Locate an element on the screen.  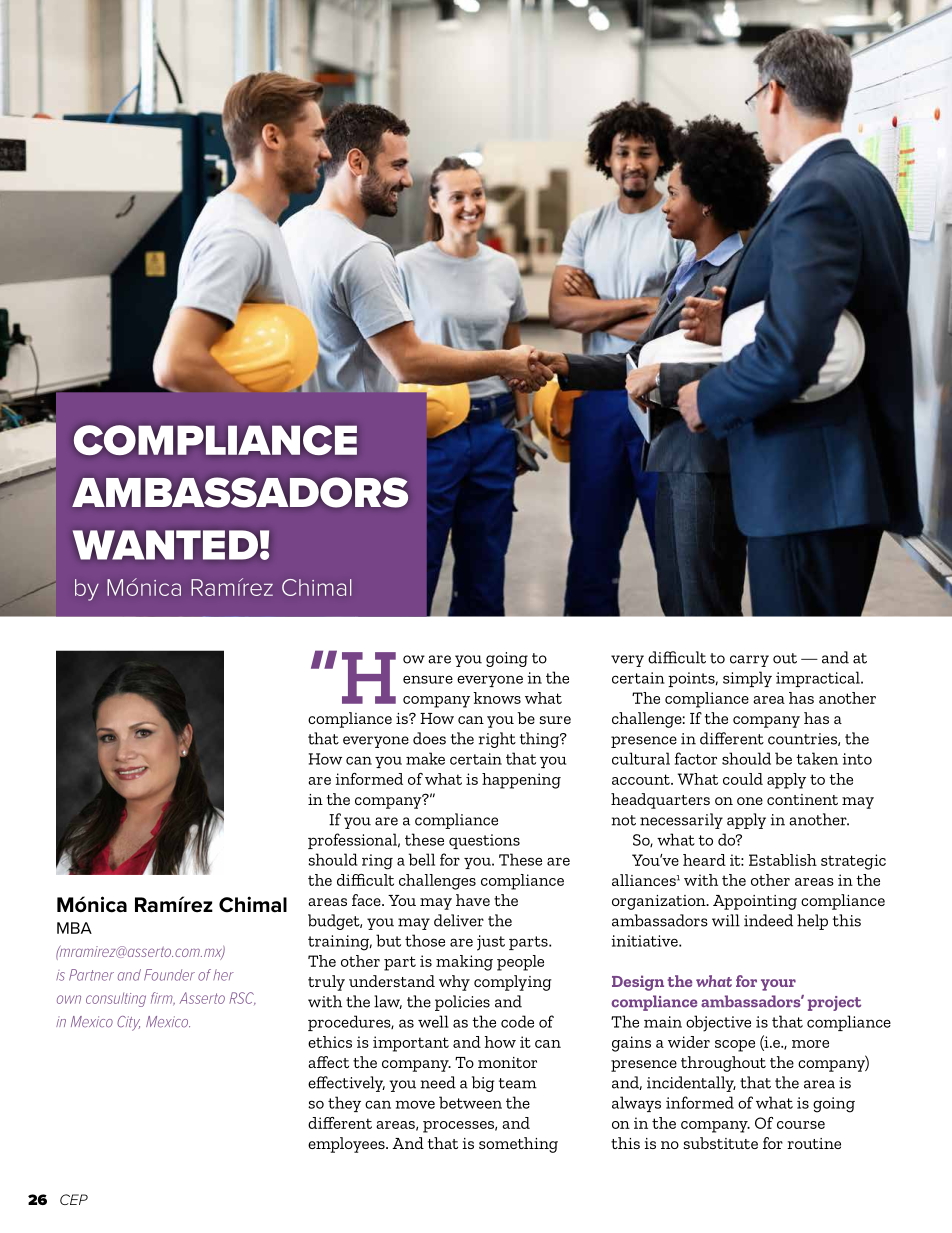
employees is located at coordinates (347, 1145).
